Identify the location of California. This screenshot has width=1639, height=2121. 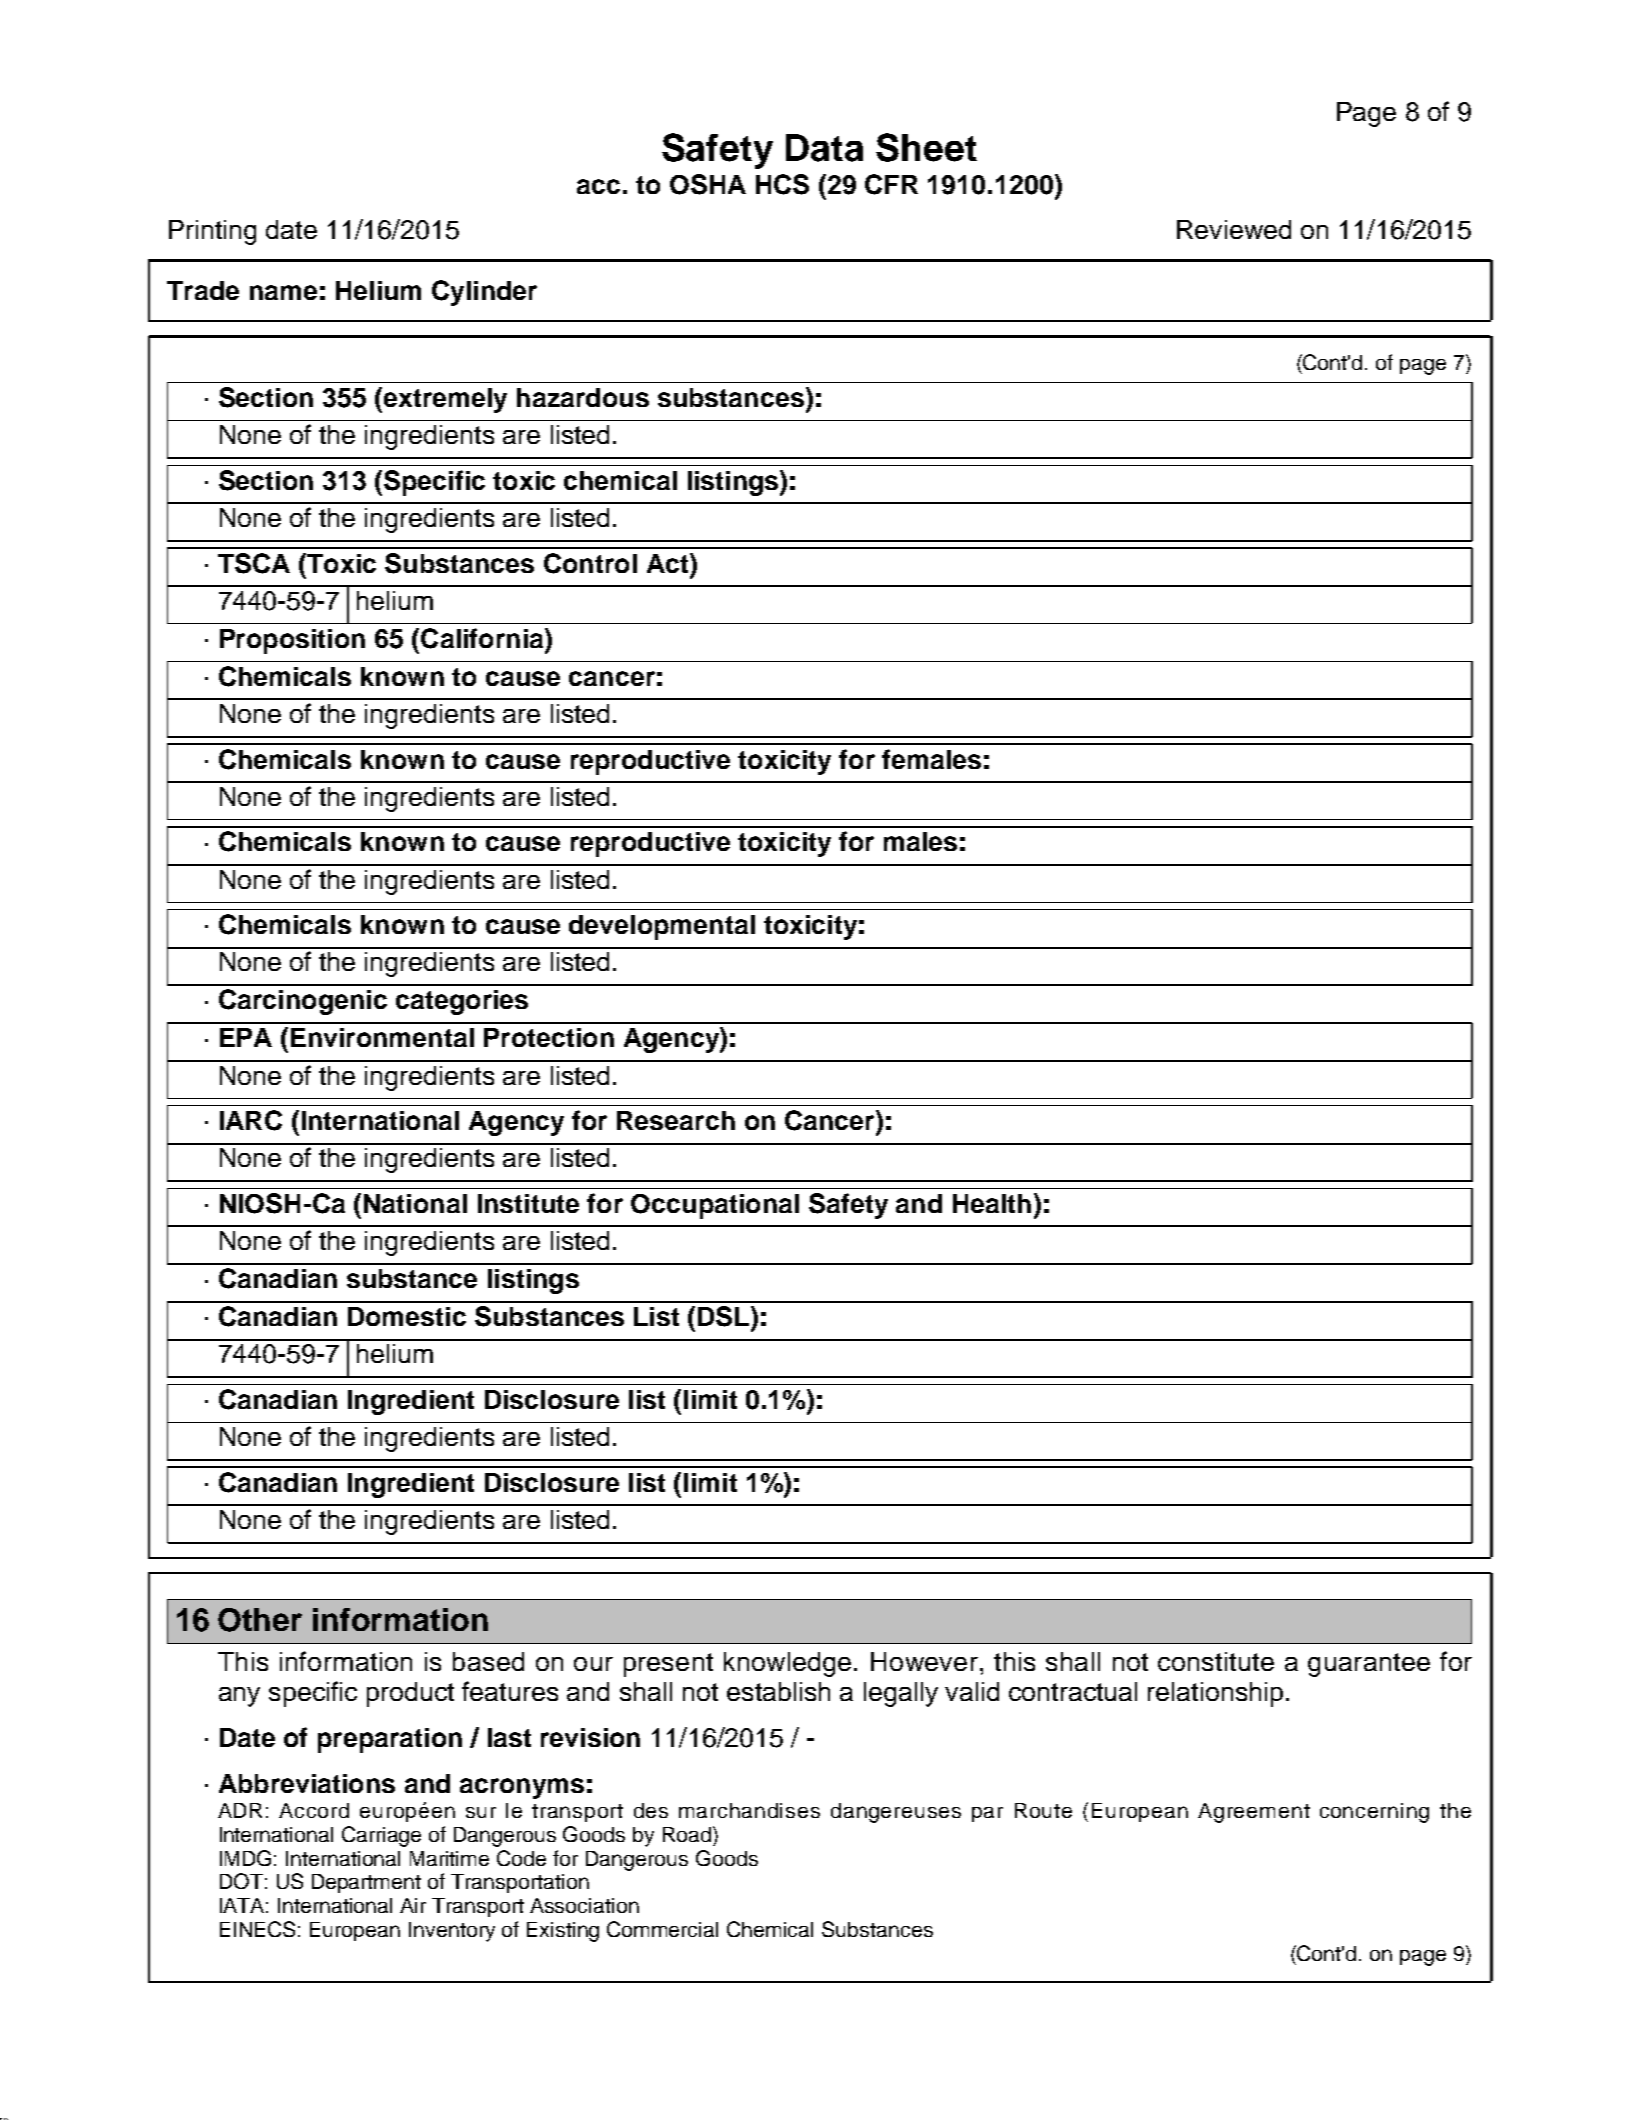
(483, 638).
